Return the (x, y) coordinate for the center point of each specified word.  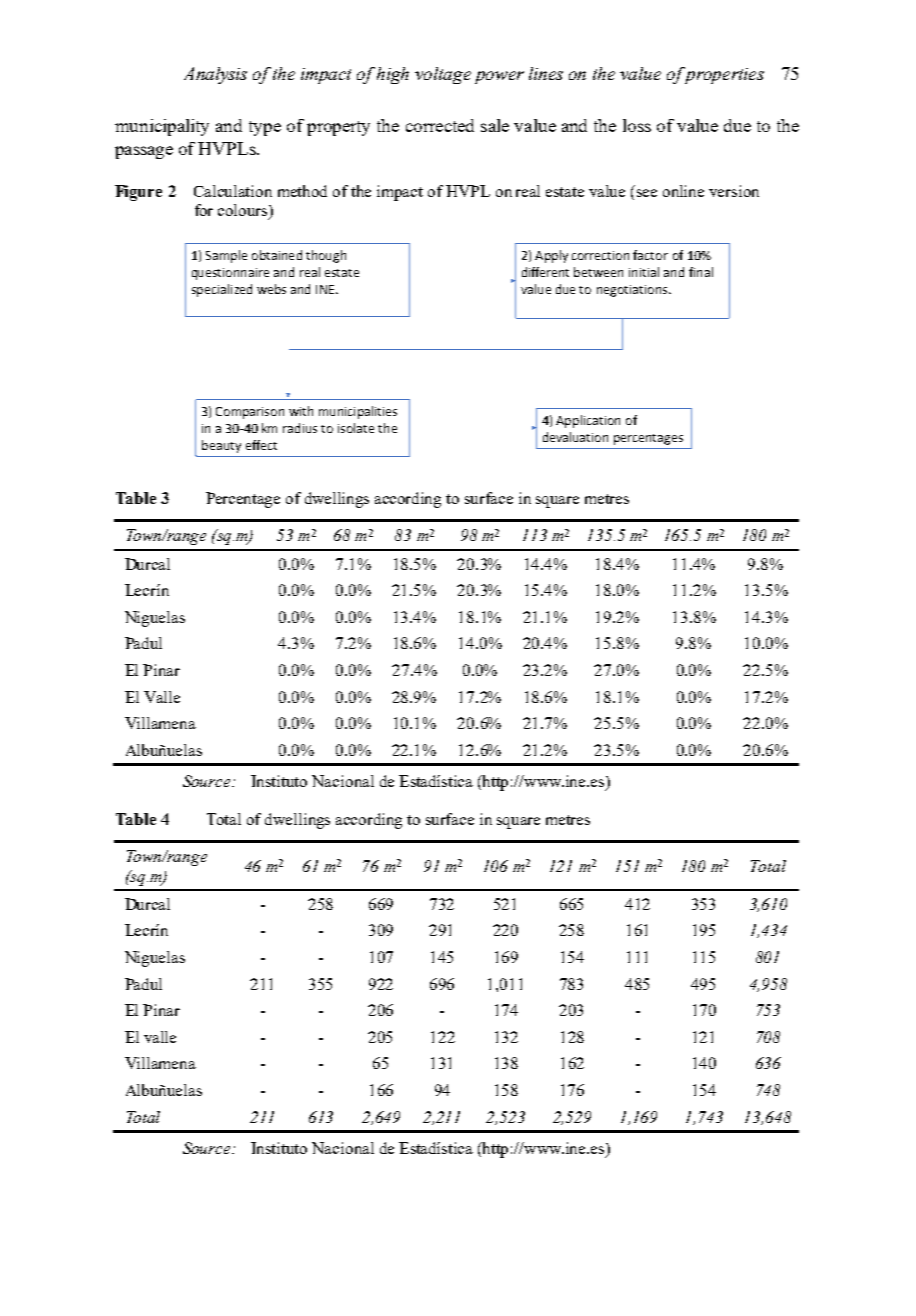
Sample (226, 256)
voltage (443, 75)
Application (588, 421)
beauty (221, 446)
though (326, 256)
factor (650, 255)
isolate (356, 428)
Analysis (215, 75)
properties (723, 75)
